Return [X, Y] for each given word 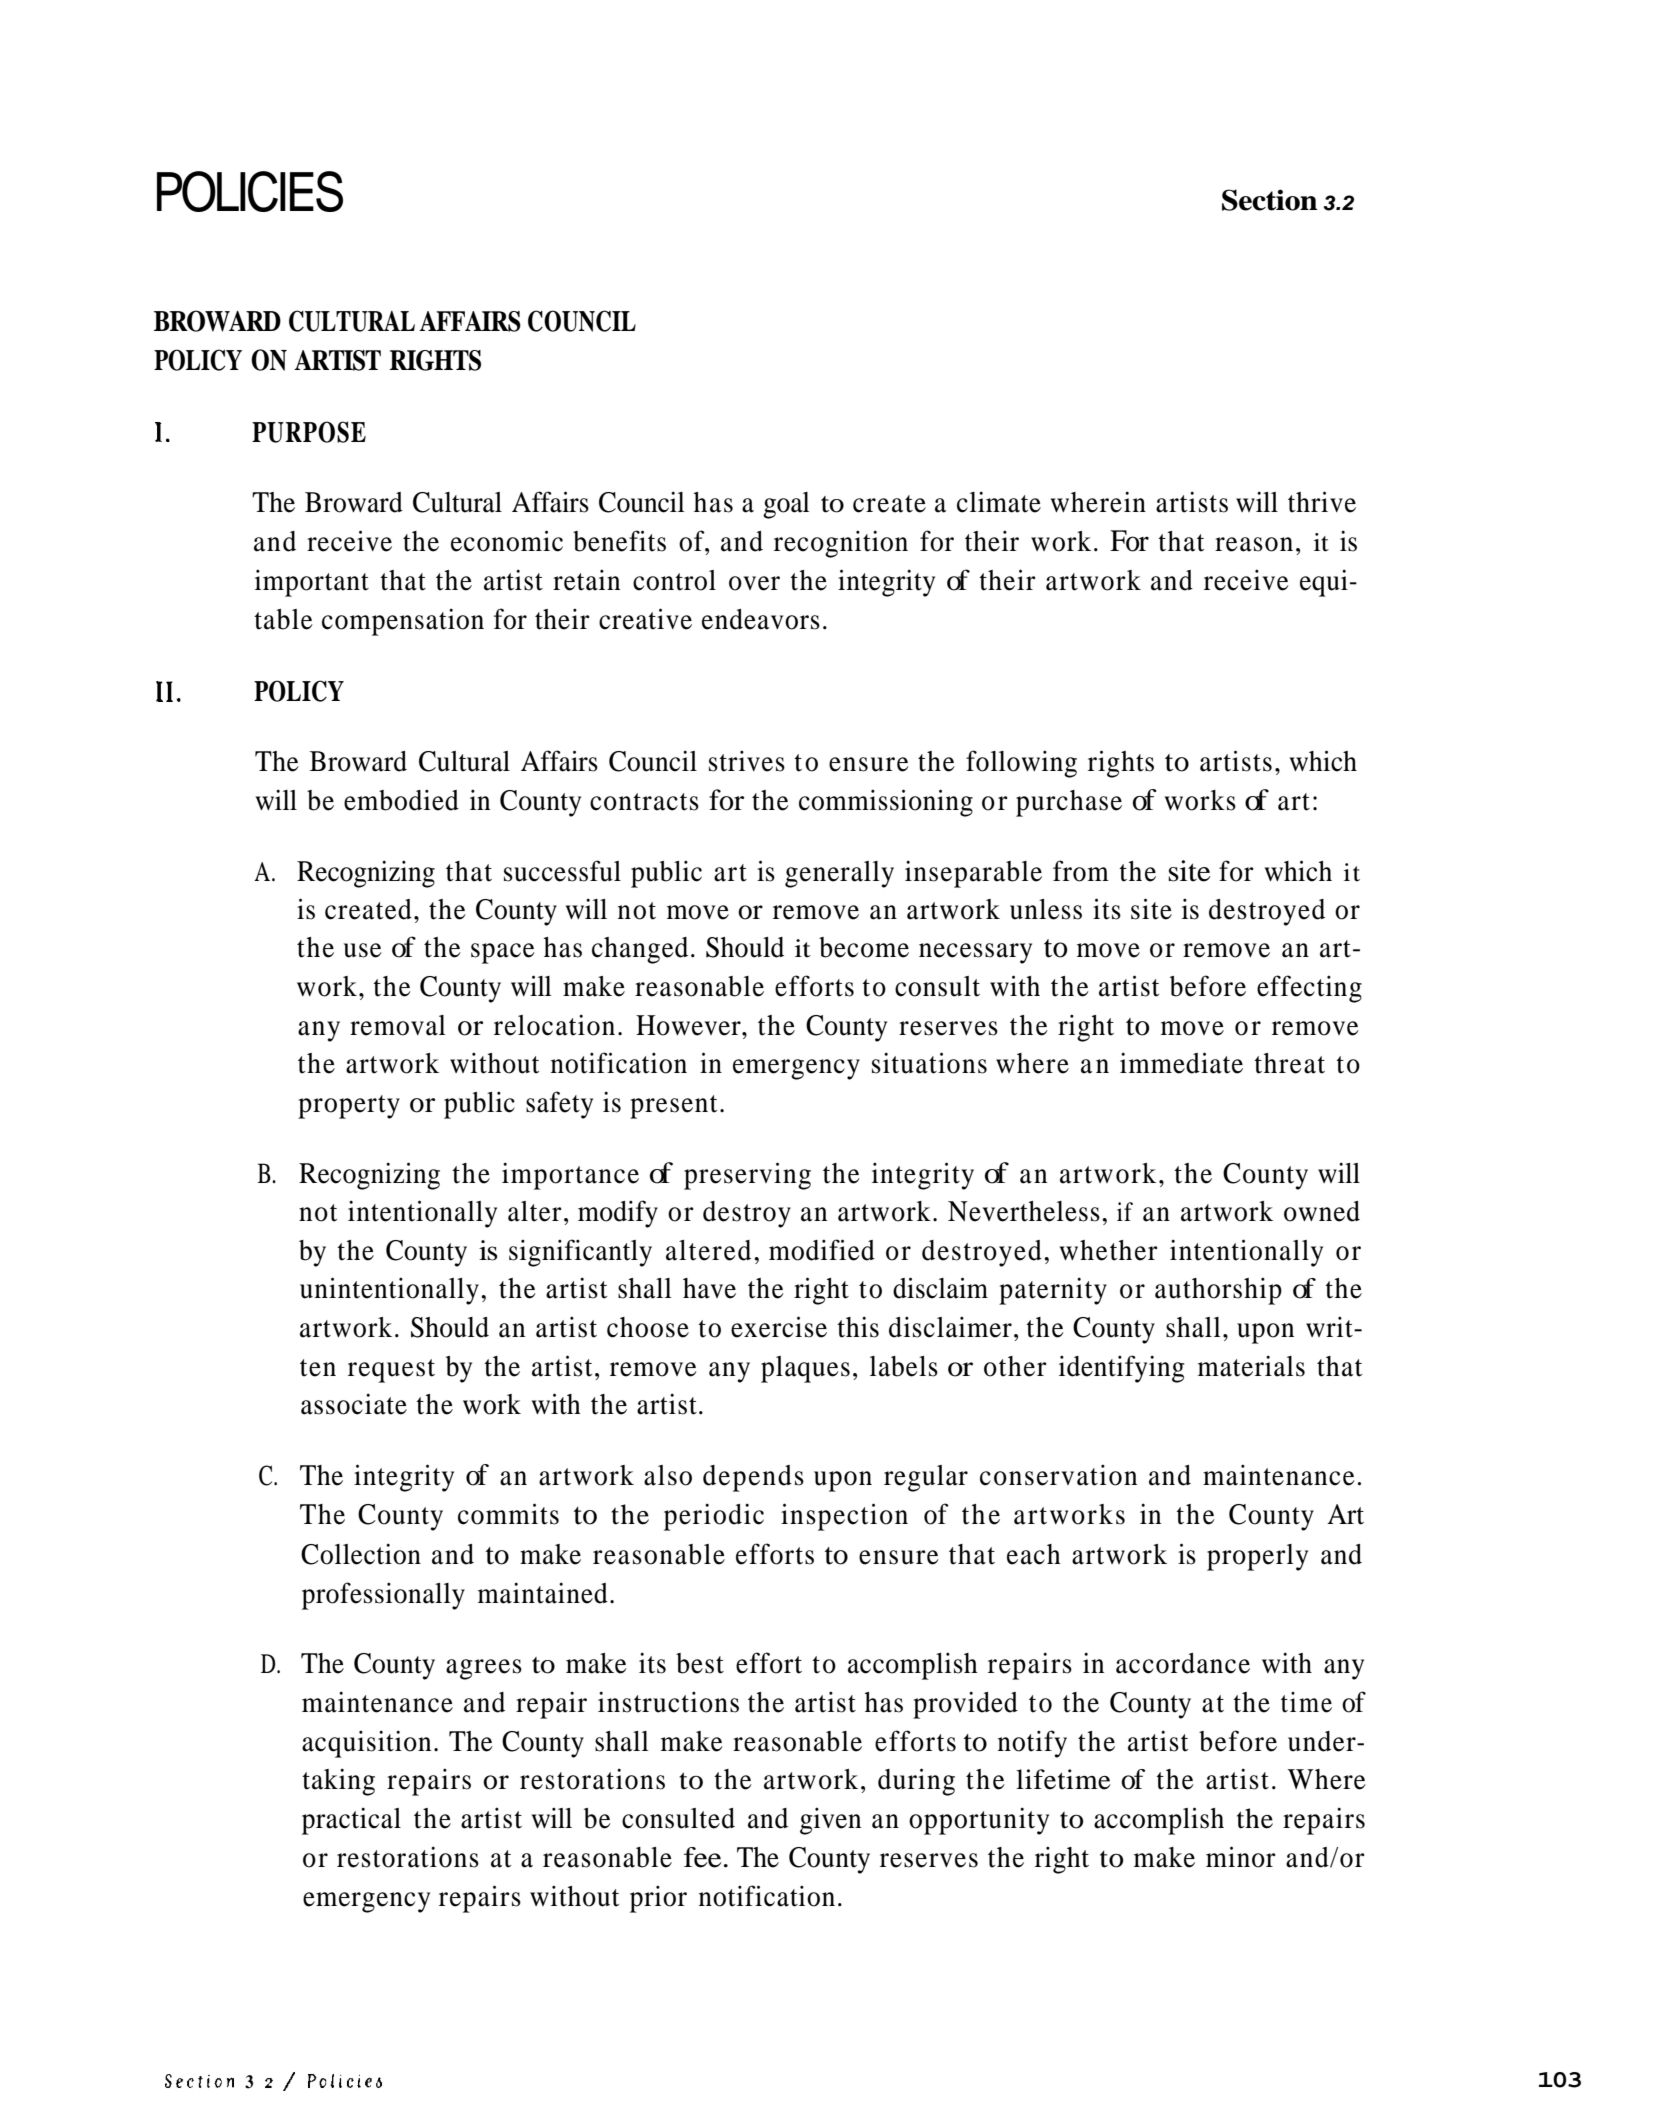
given [830, 1821]
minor [1241, 1857]
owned [1322, 1211]
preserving [747, 1176]
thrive [1322, 502]
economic [507, 541]
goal [786, 505]
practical [351, 1821]
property [349, 1107]
